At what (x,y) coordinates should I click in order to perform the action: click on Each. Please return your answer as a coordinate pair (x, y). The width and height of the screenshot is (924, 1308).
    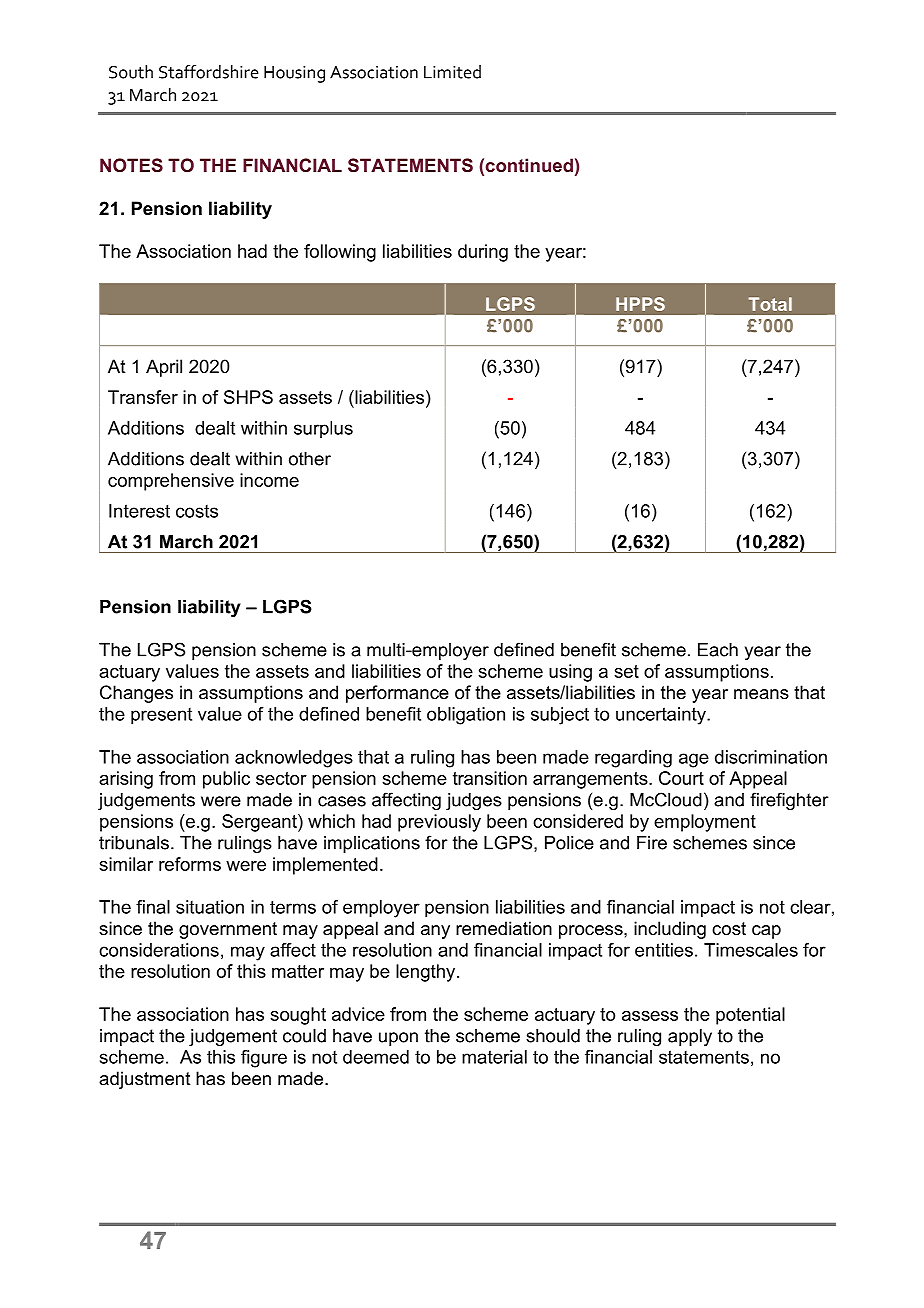
    Looking at the image, I should click on (718, 650).
